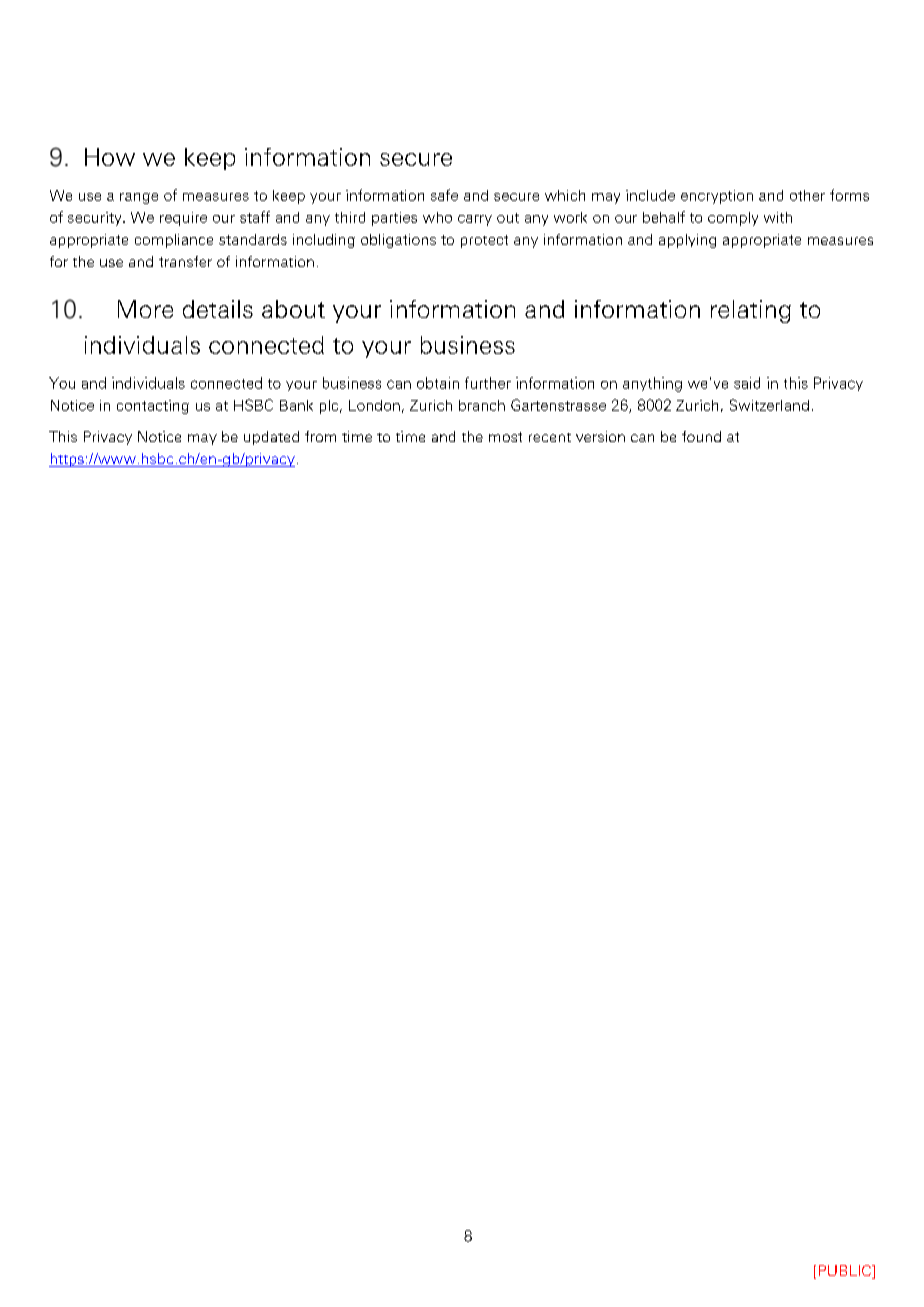 The height and width of the document is (1307, 924). Describe the element at coordinates (183, 219) in the document. I see `require` at that location.
